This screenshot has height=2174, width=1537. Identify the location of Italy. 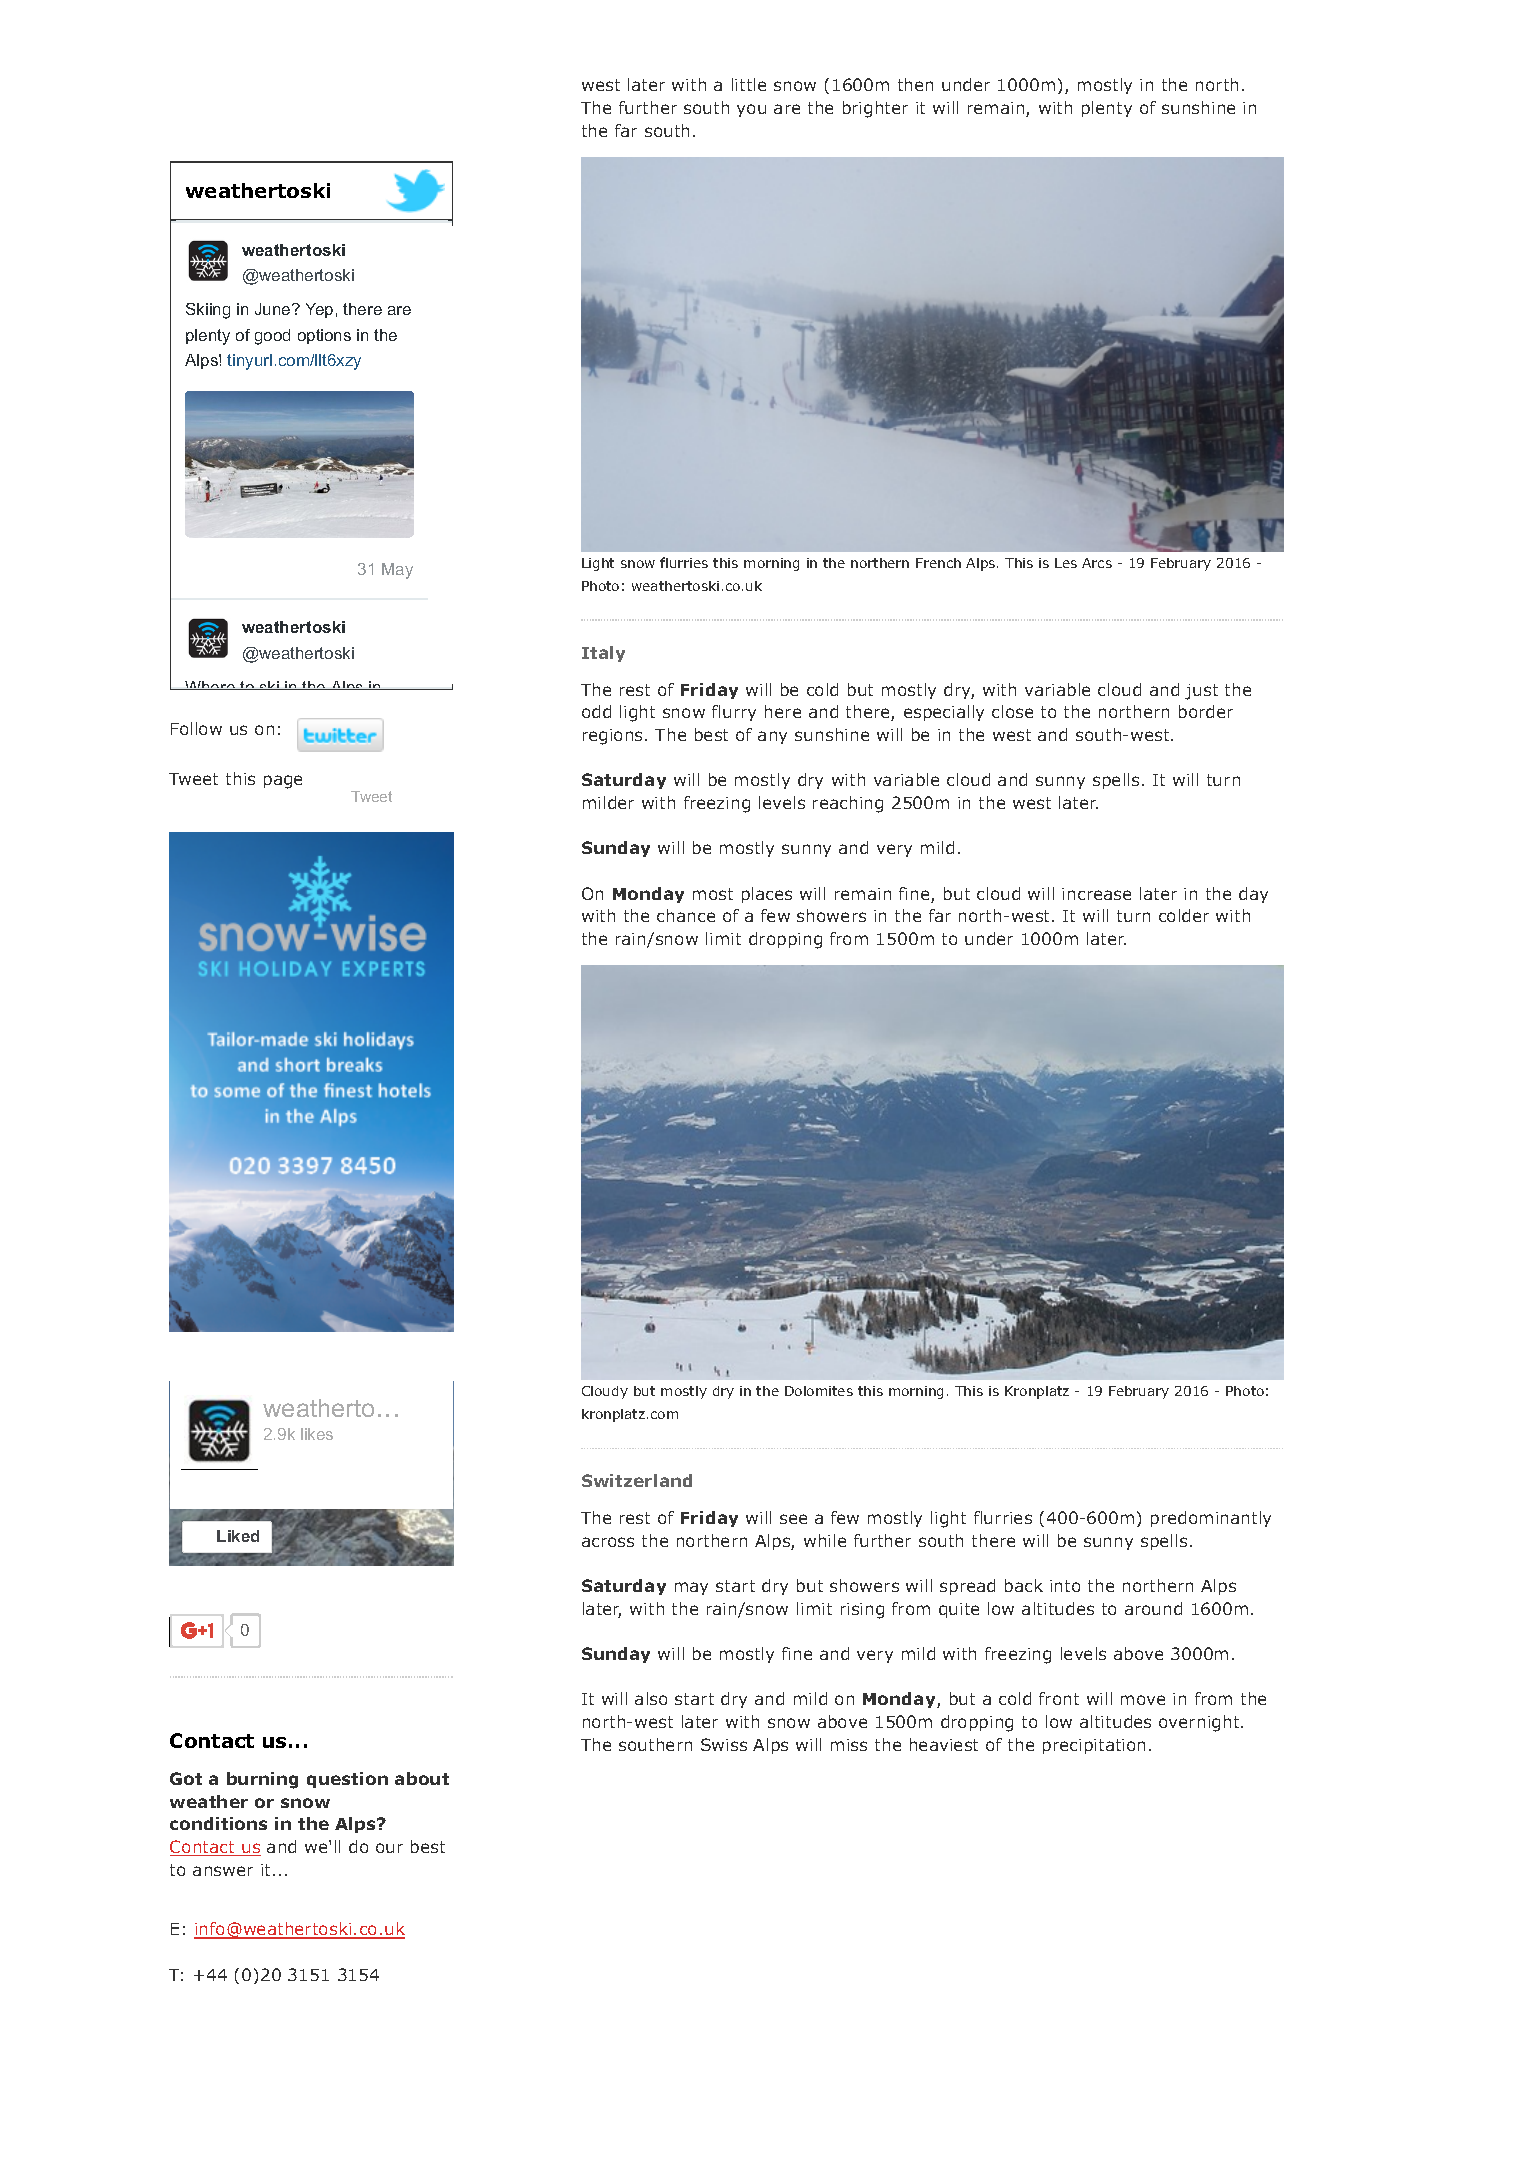
(603, 654).
